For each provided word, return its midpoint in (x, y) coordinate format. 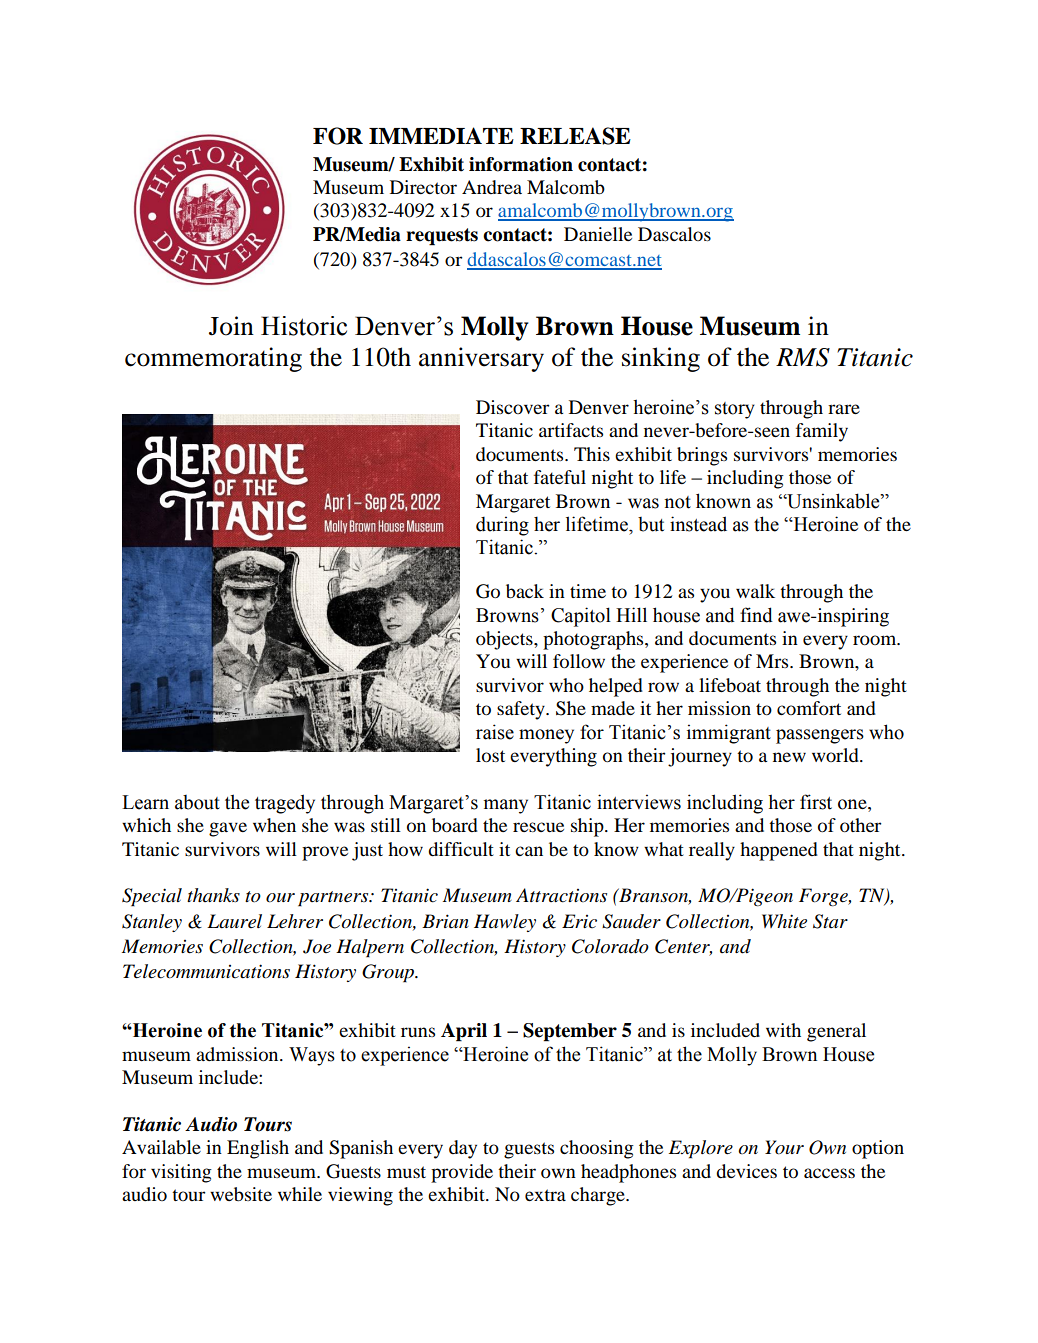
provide (462, 1173)
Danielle (598, 234)
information (521, 164)
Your (784, 1147)
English (258, 1149)
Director (423, 187)
